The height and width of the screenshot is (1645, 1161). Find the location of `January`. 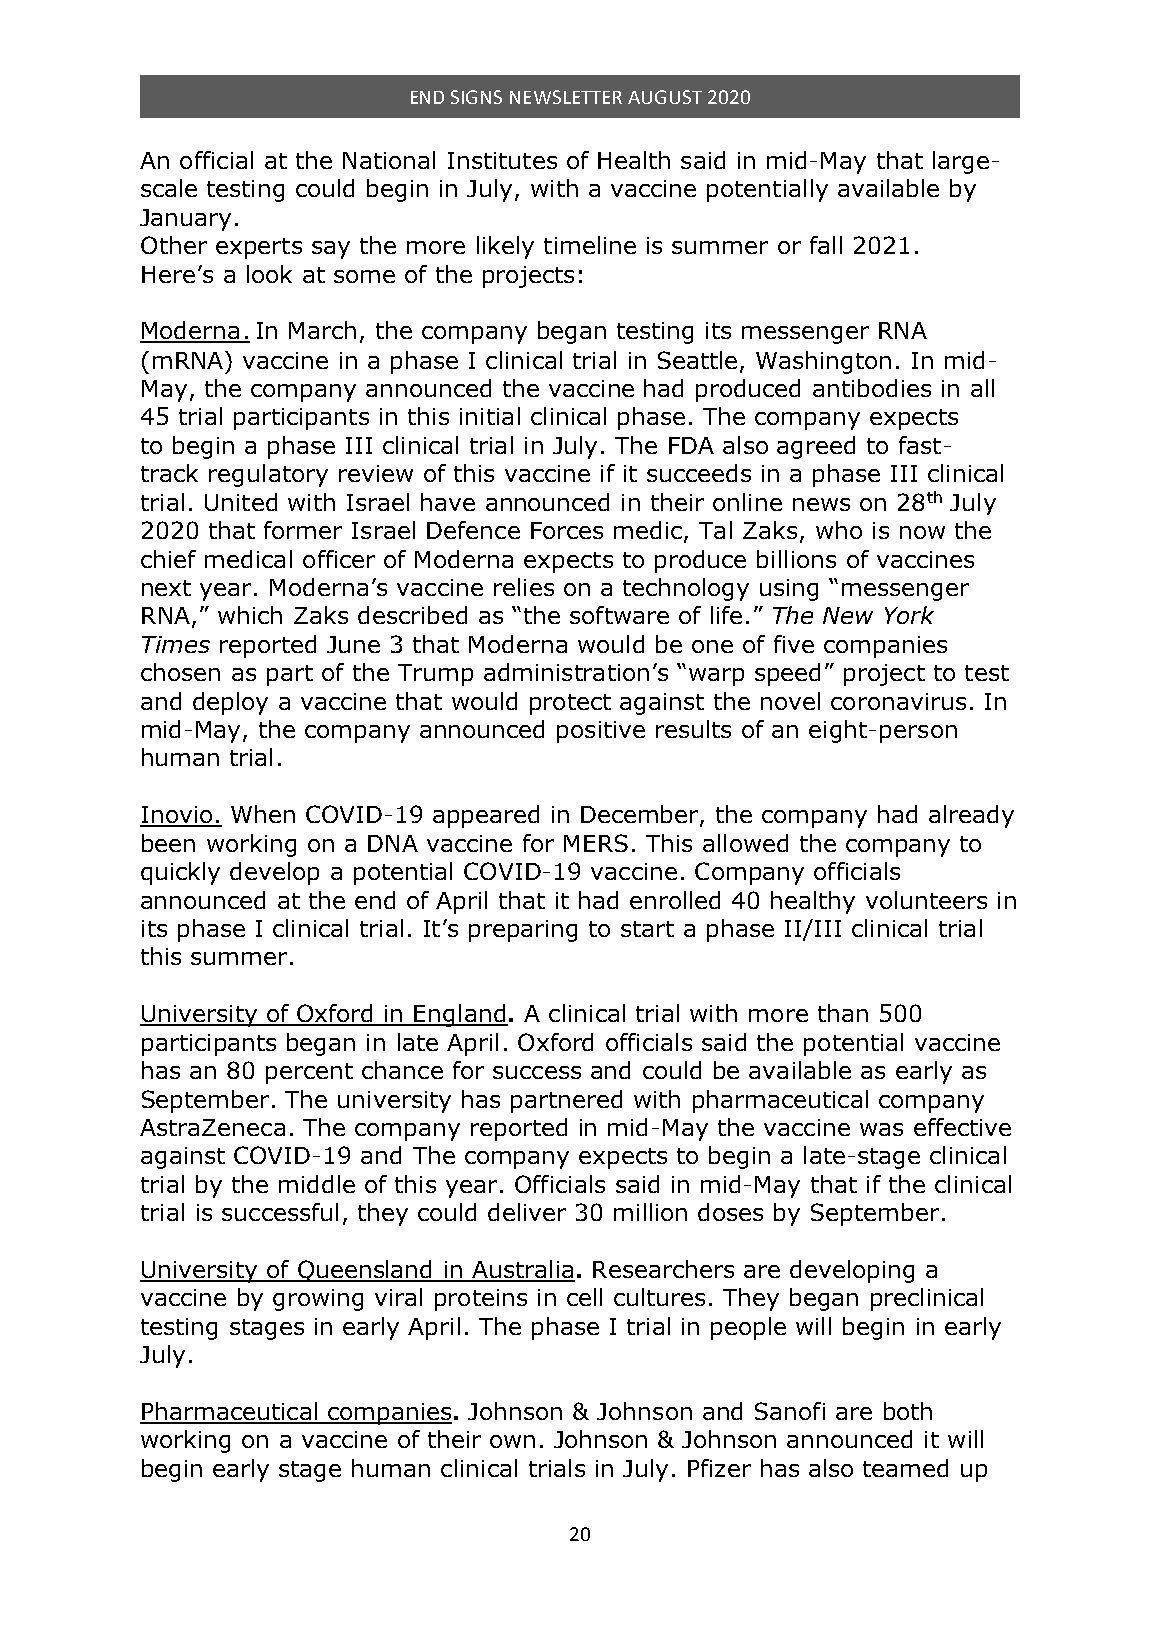

January is located at coordinates (185, 220).
